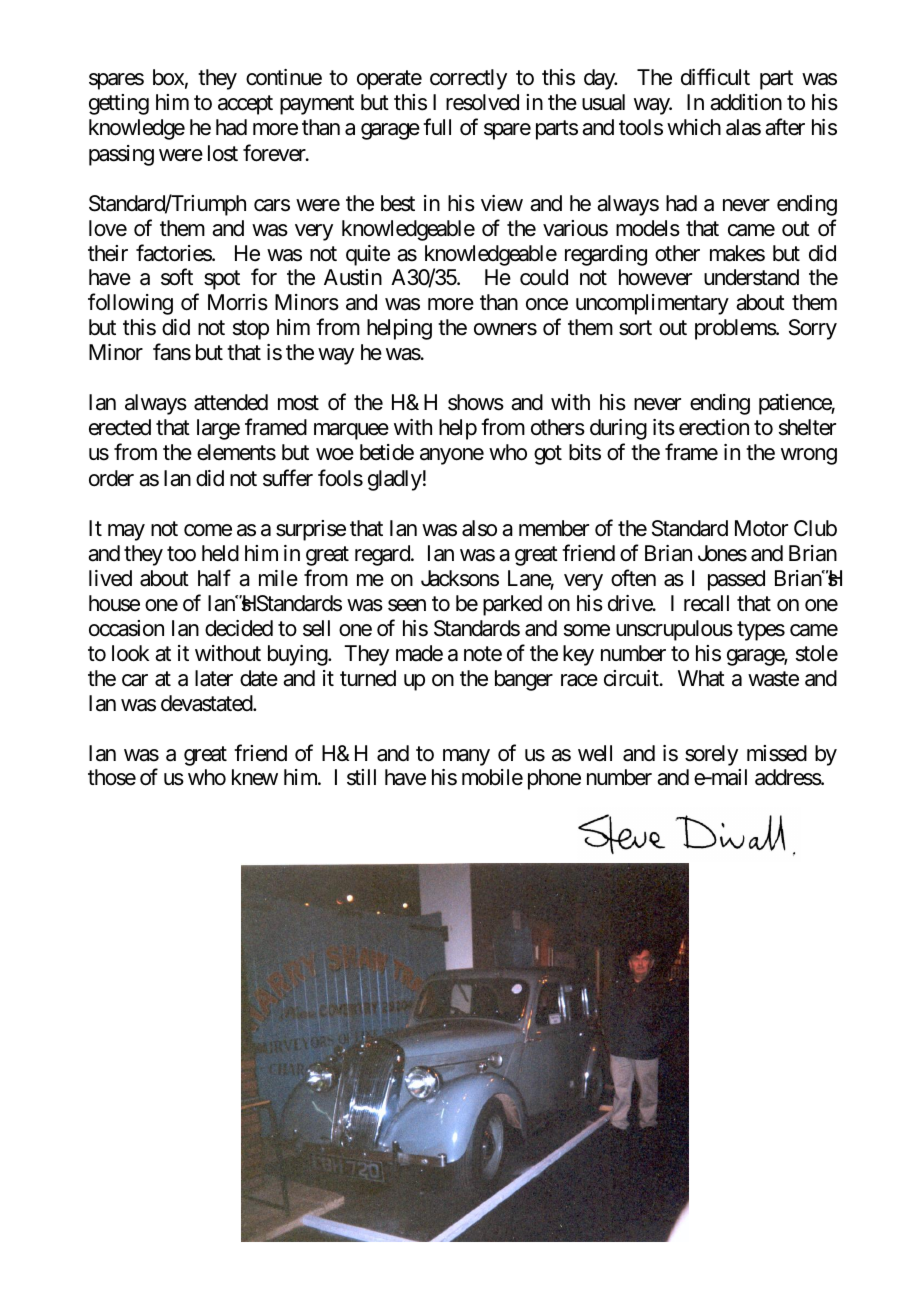 The image size is (924, 1308). Describe the element at coordinates (452, 456) in the document. I see `anyone` at that location.
